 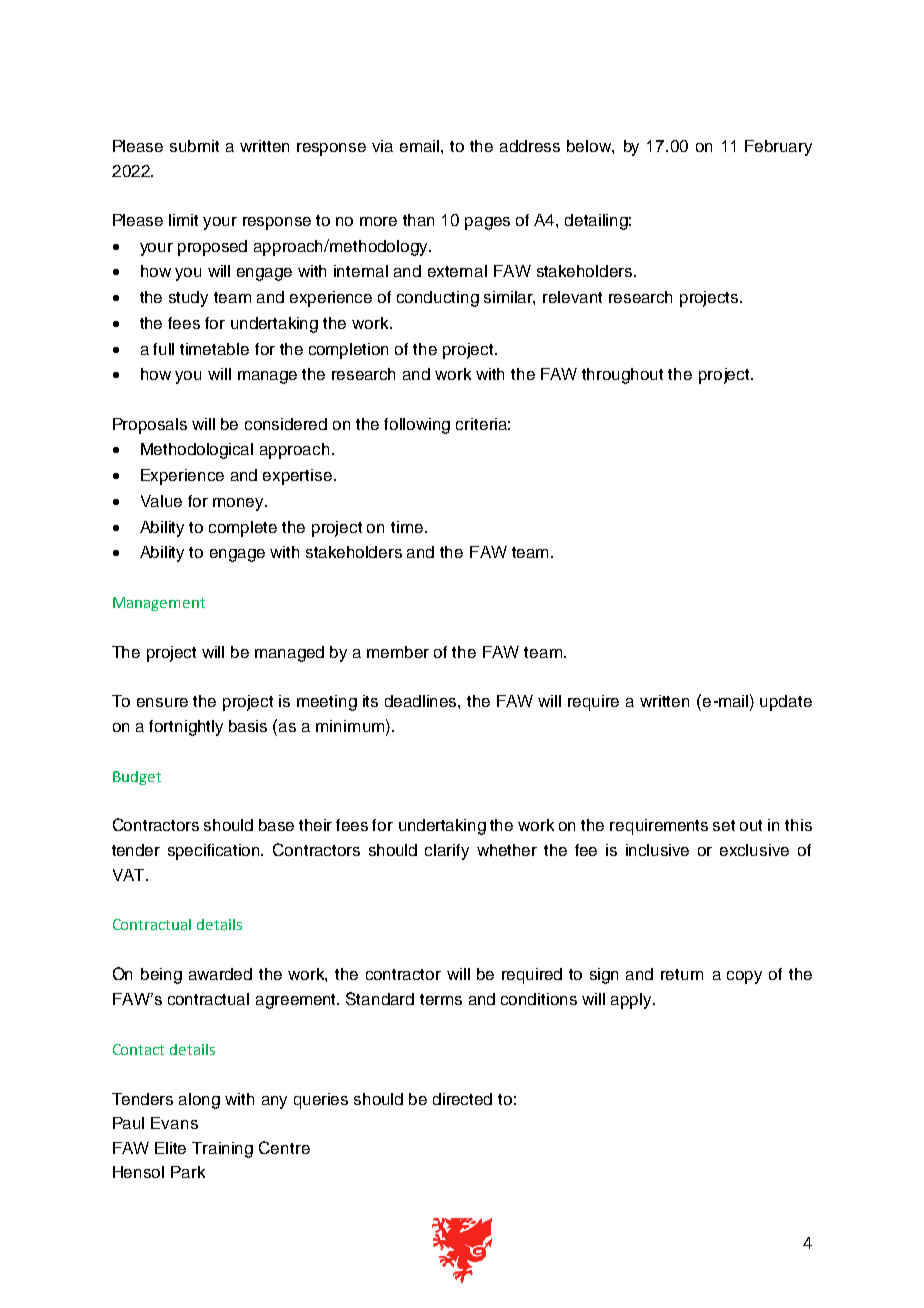 What do you see at coordinates (447, 852) in the screenshot?
I see `clarify` at bounding box center [447, 852].
